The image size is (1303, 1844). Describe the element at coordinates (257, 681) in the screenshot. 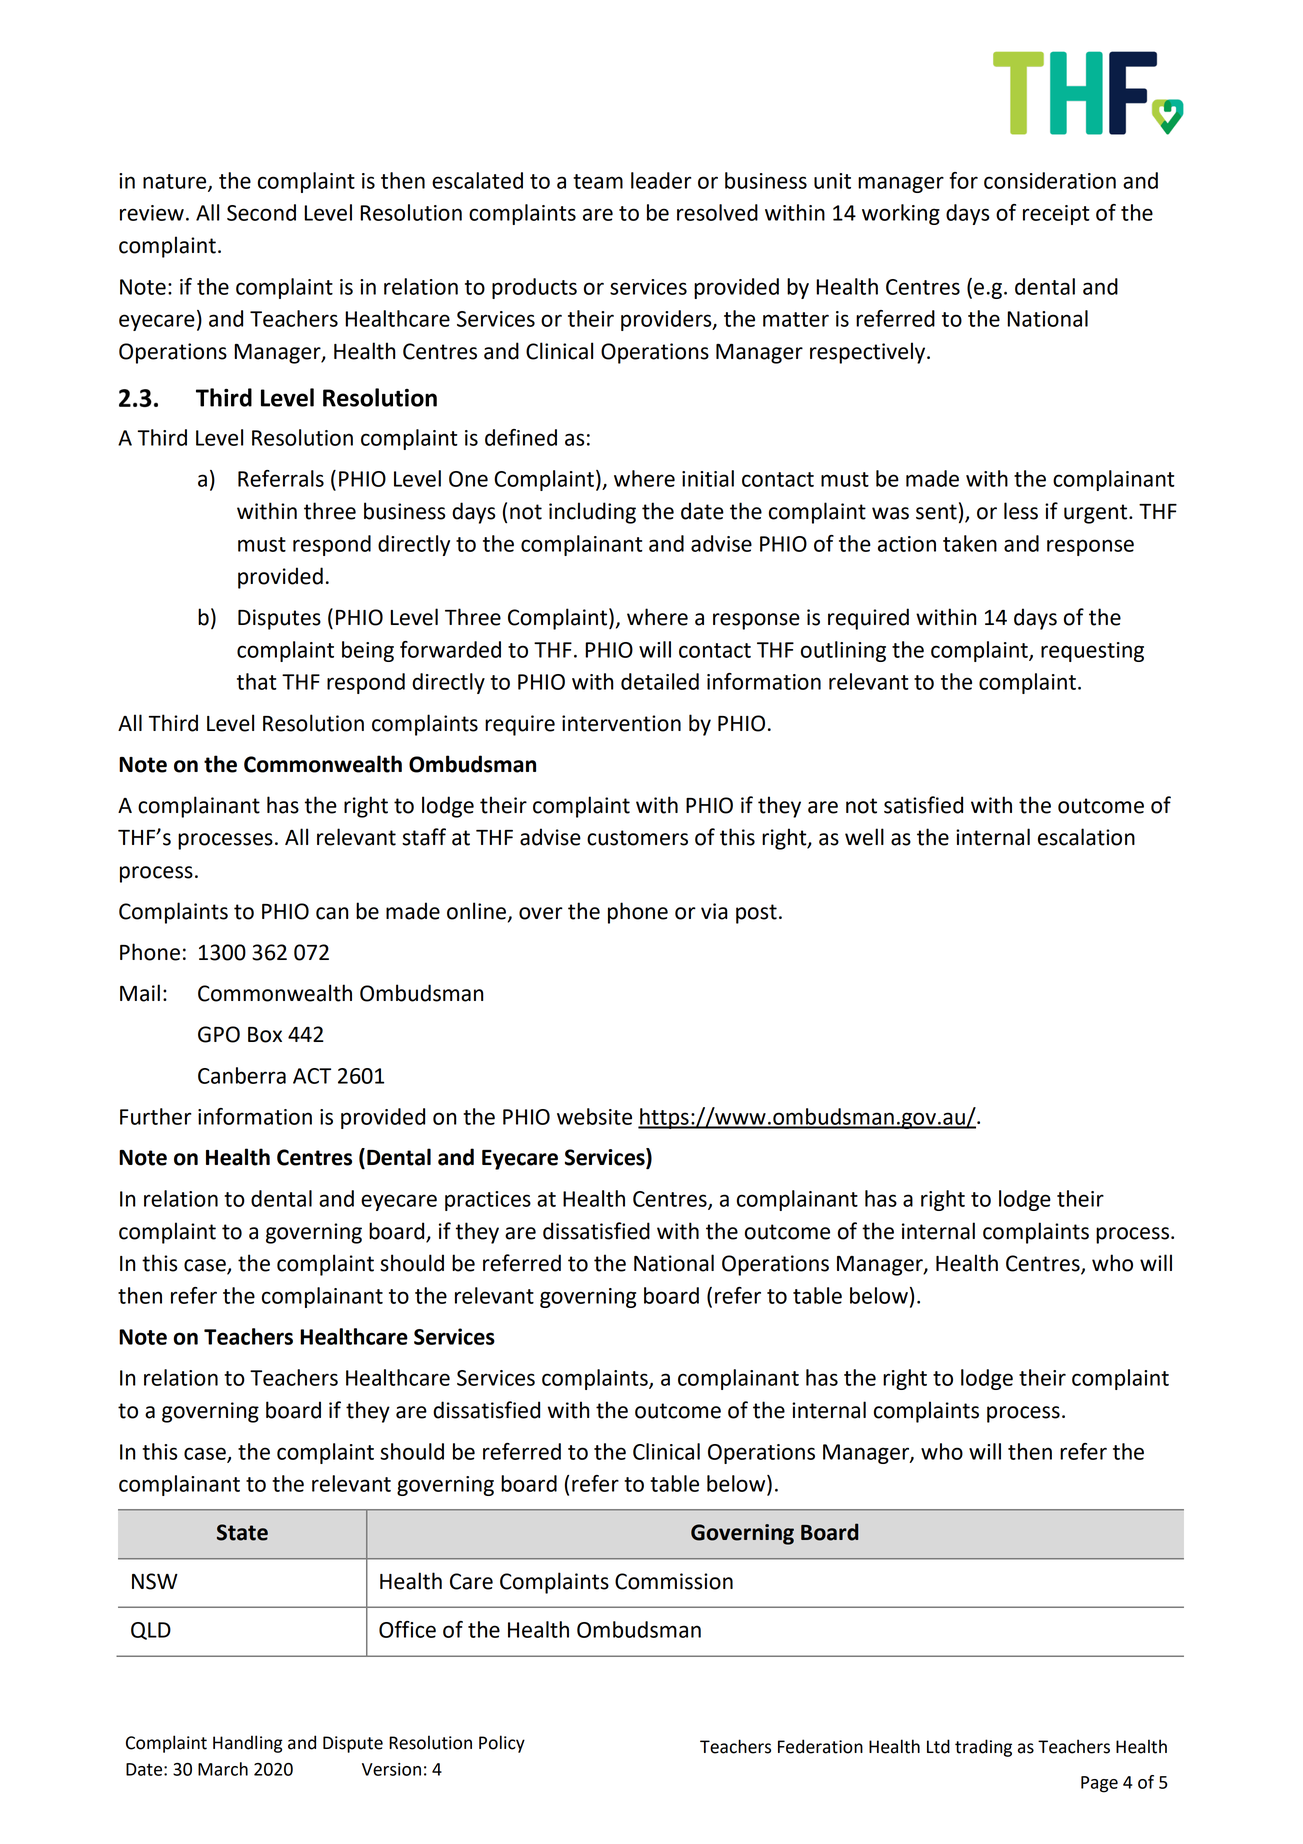

I see `that` at that location.
